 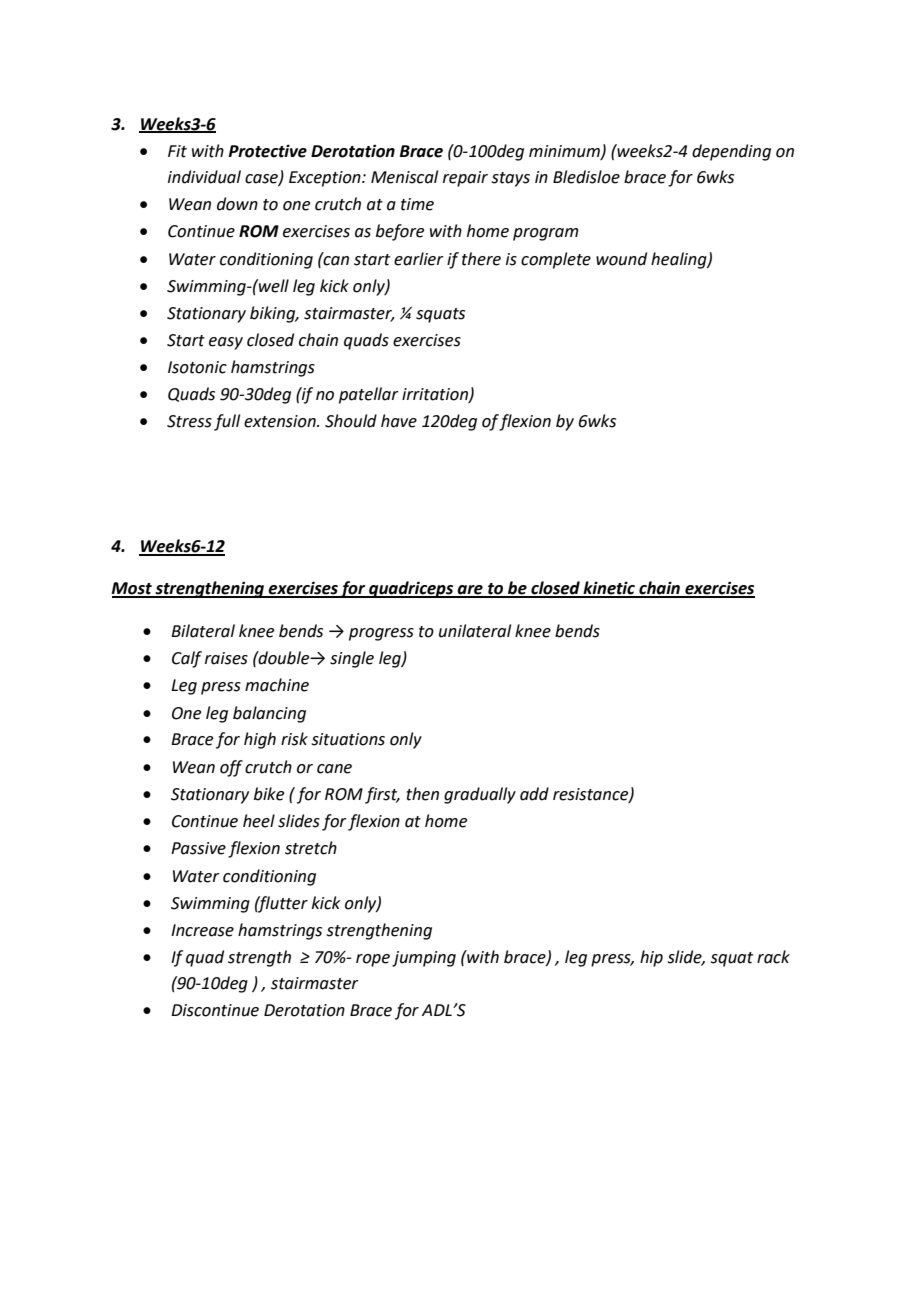 What do you see at coordinates (231, 768) in the screenshot?
I see `off` at bounding box center [231, 768].
